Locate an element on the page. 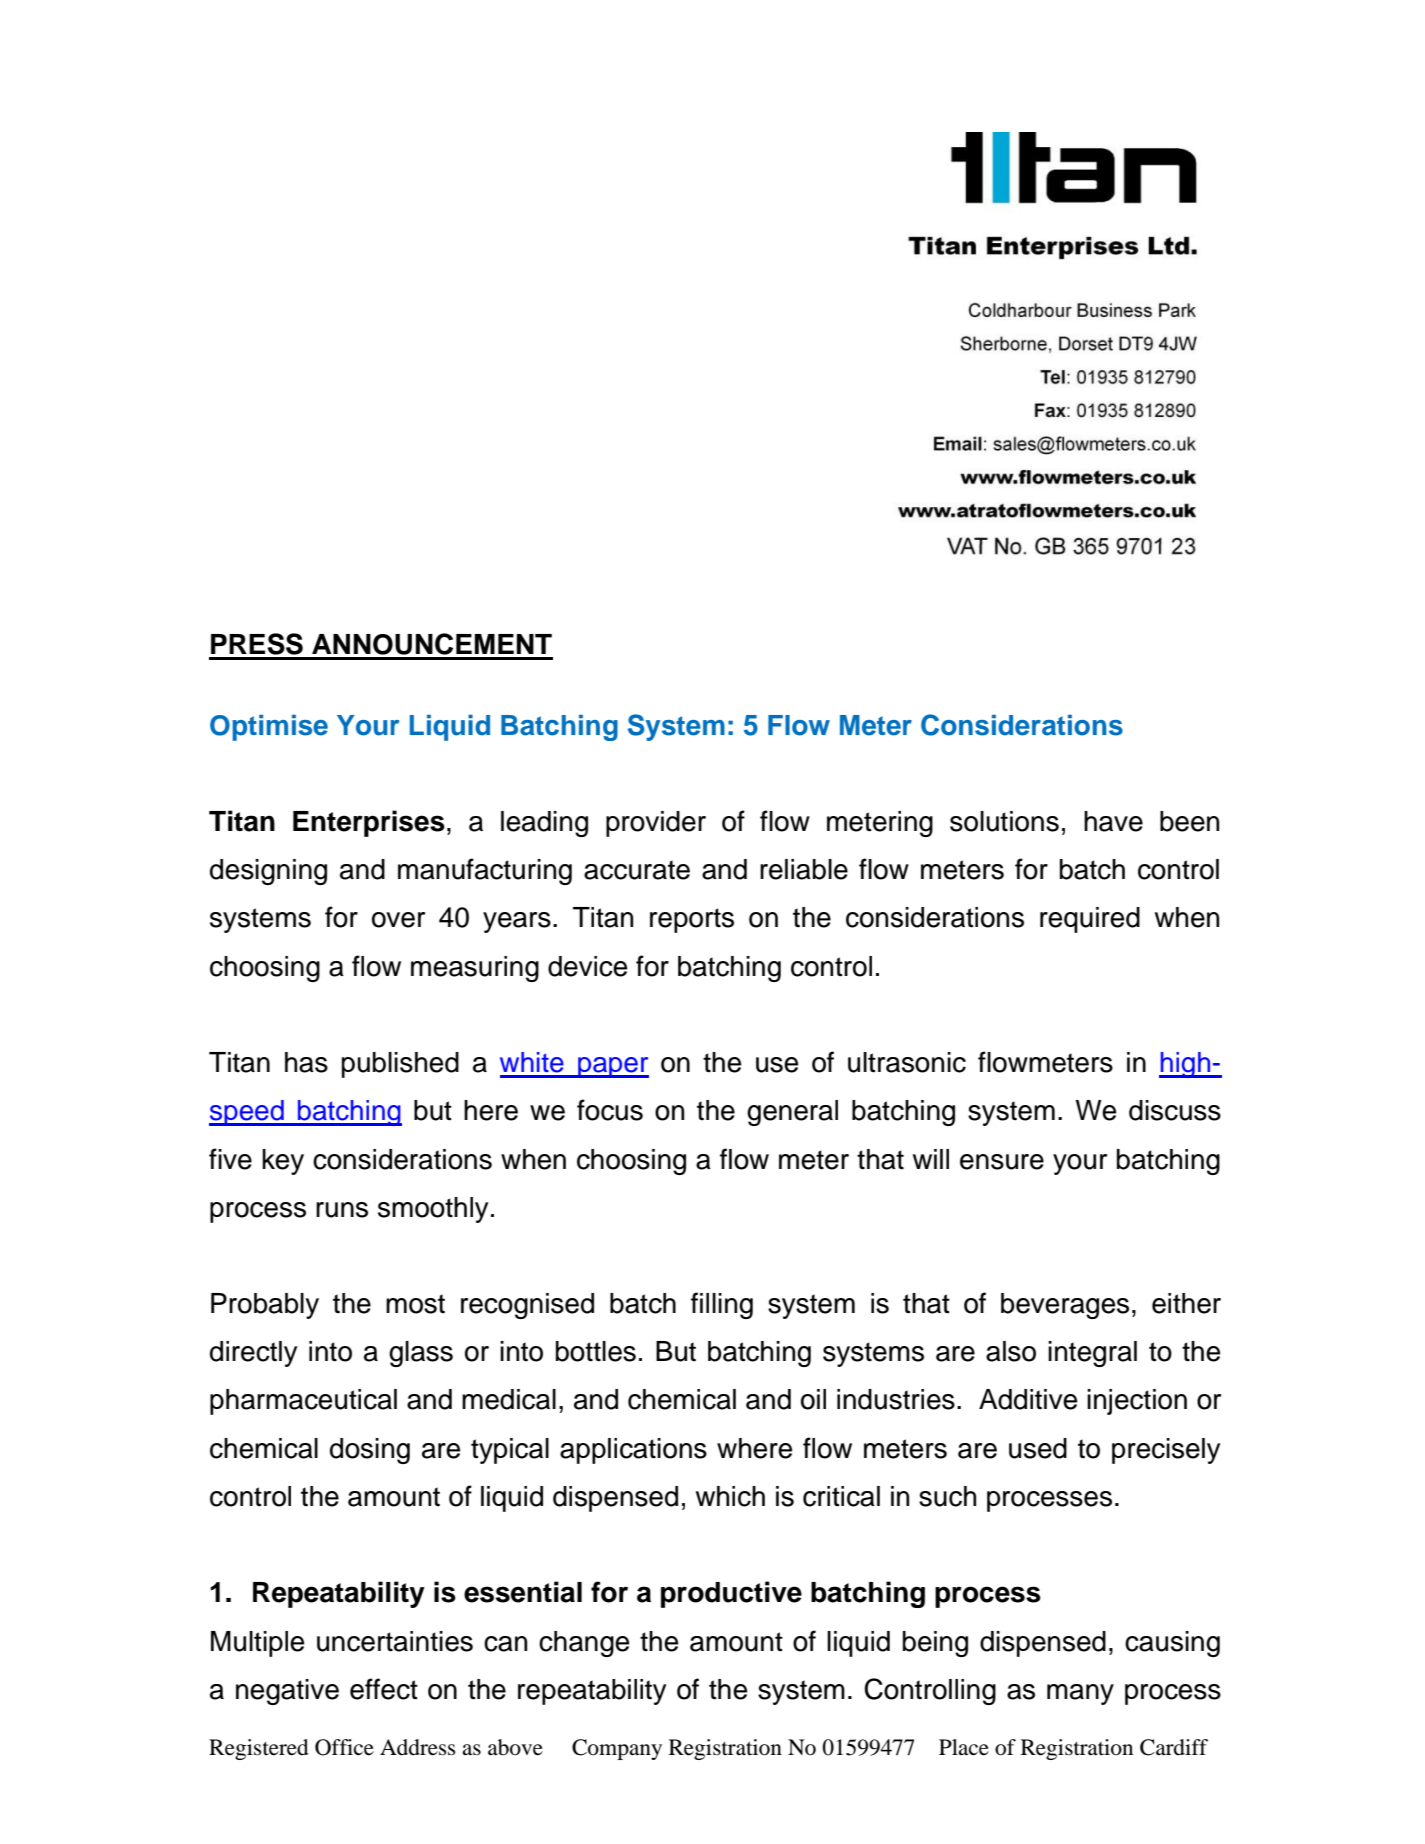 The image size is (1425, 1844). many is located at coordinates (1080, 1694).
